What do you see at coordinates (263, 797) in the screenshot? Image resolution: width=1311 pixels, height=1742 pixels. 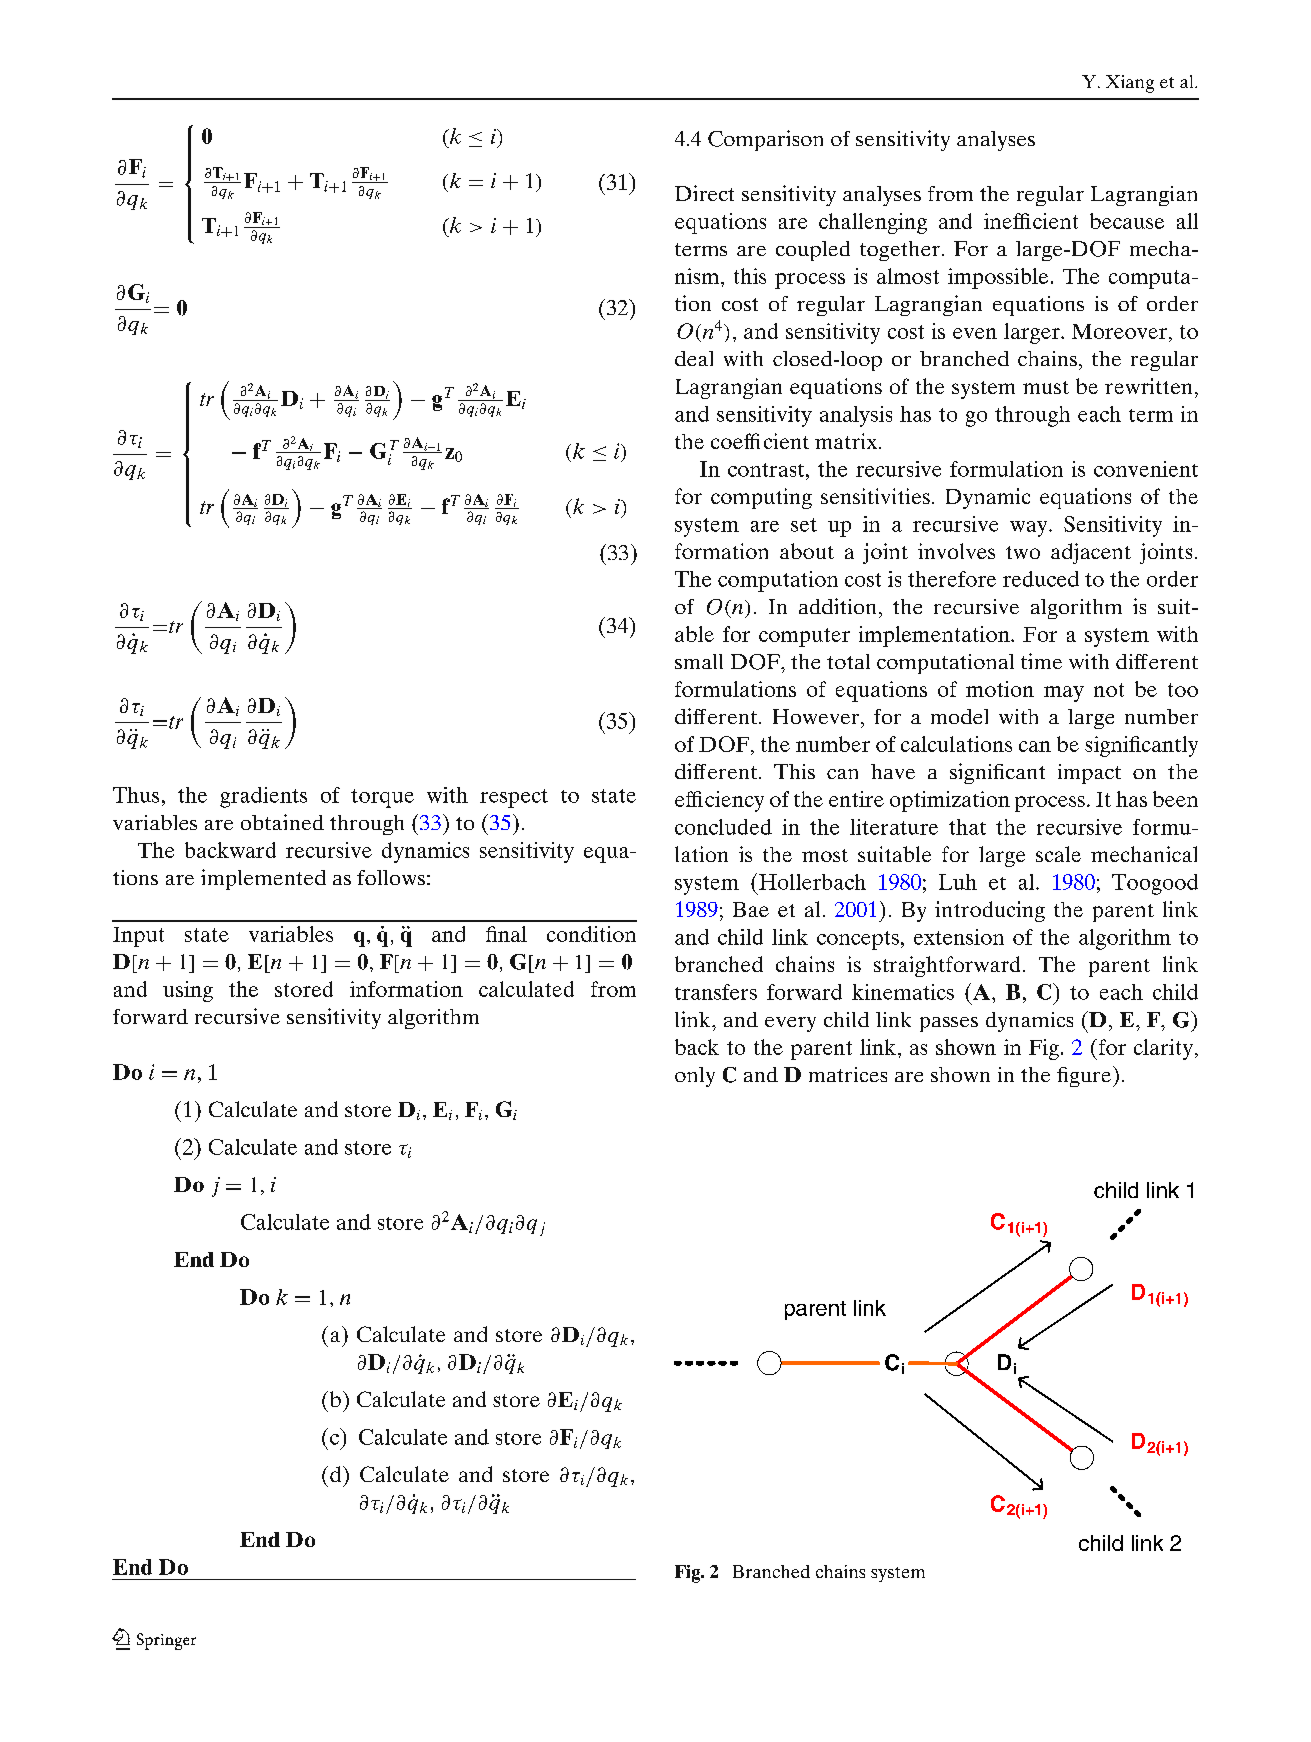 I see `gradients` at bounding box center [263, 797].
